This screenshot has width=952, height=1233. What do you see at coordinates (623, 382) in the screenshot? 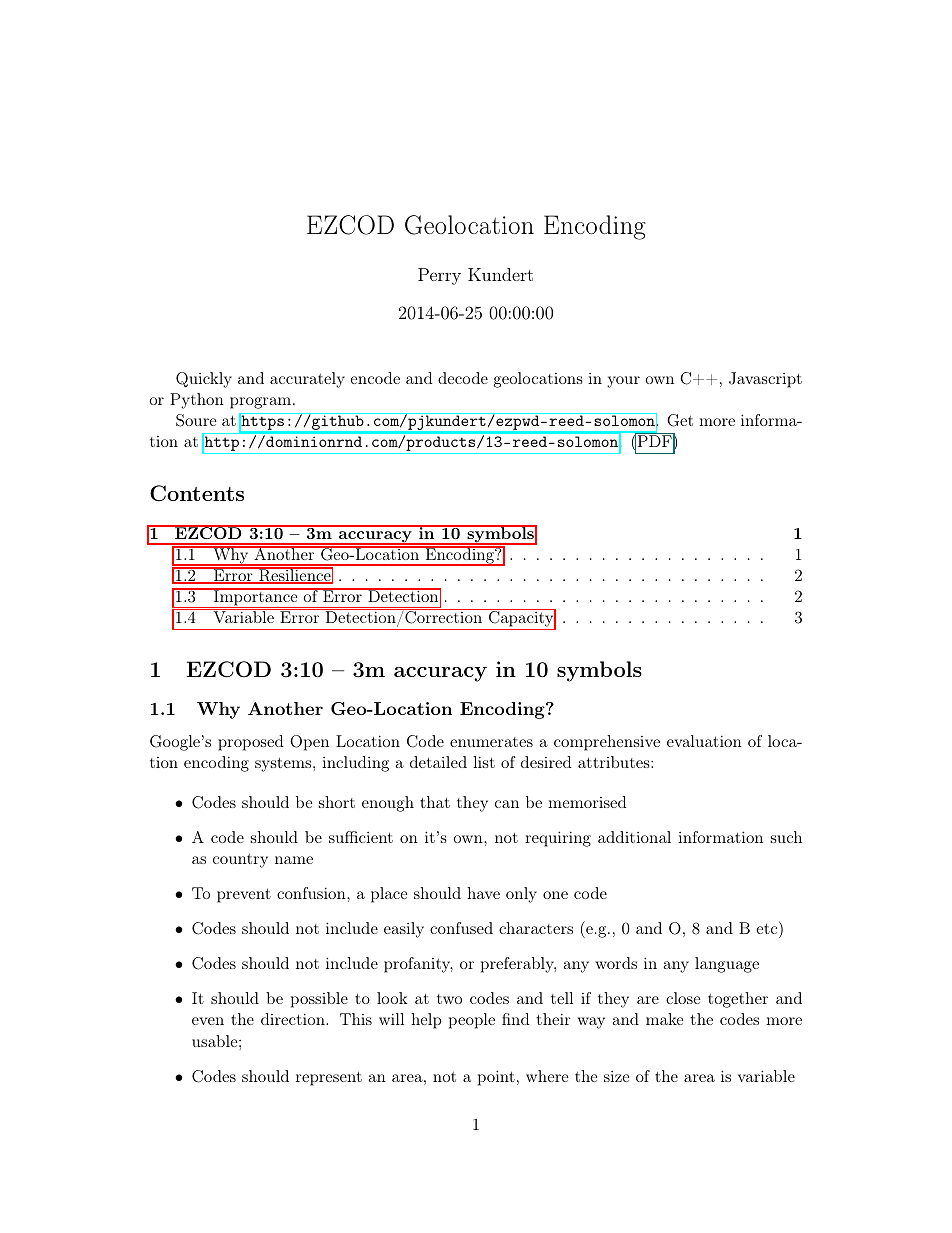
I see `your` at bounding box center [623, 382].
